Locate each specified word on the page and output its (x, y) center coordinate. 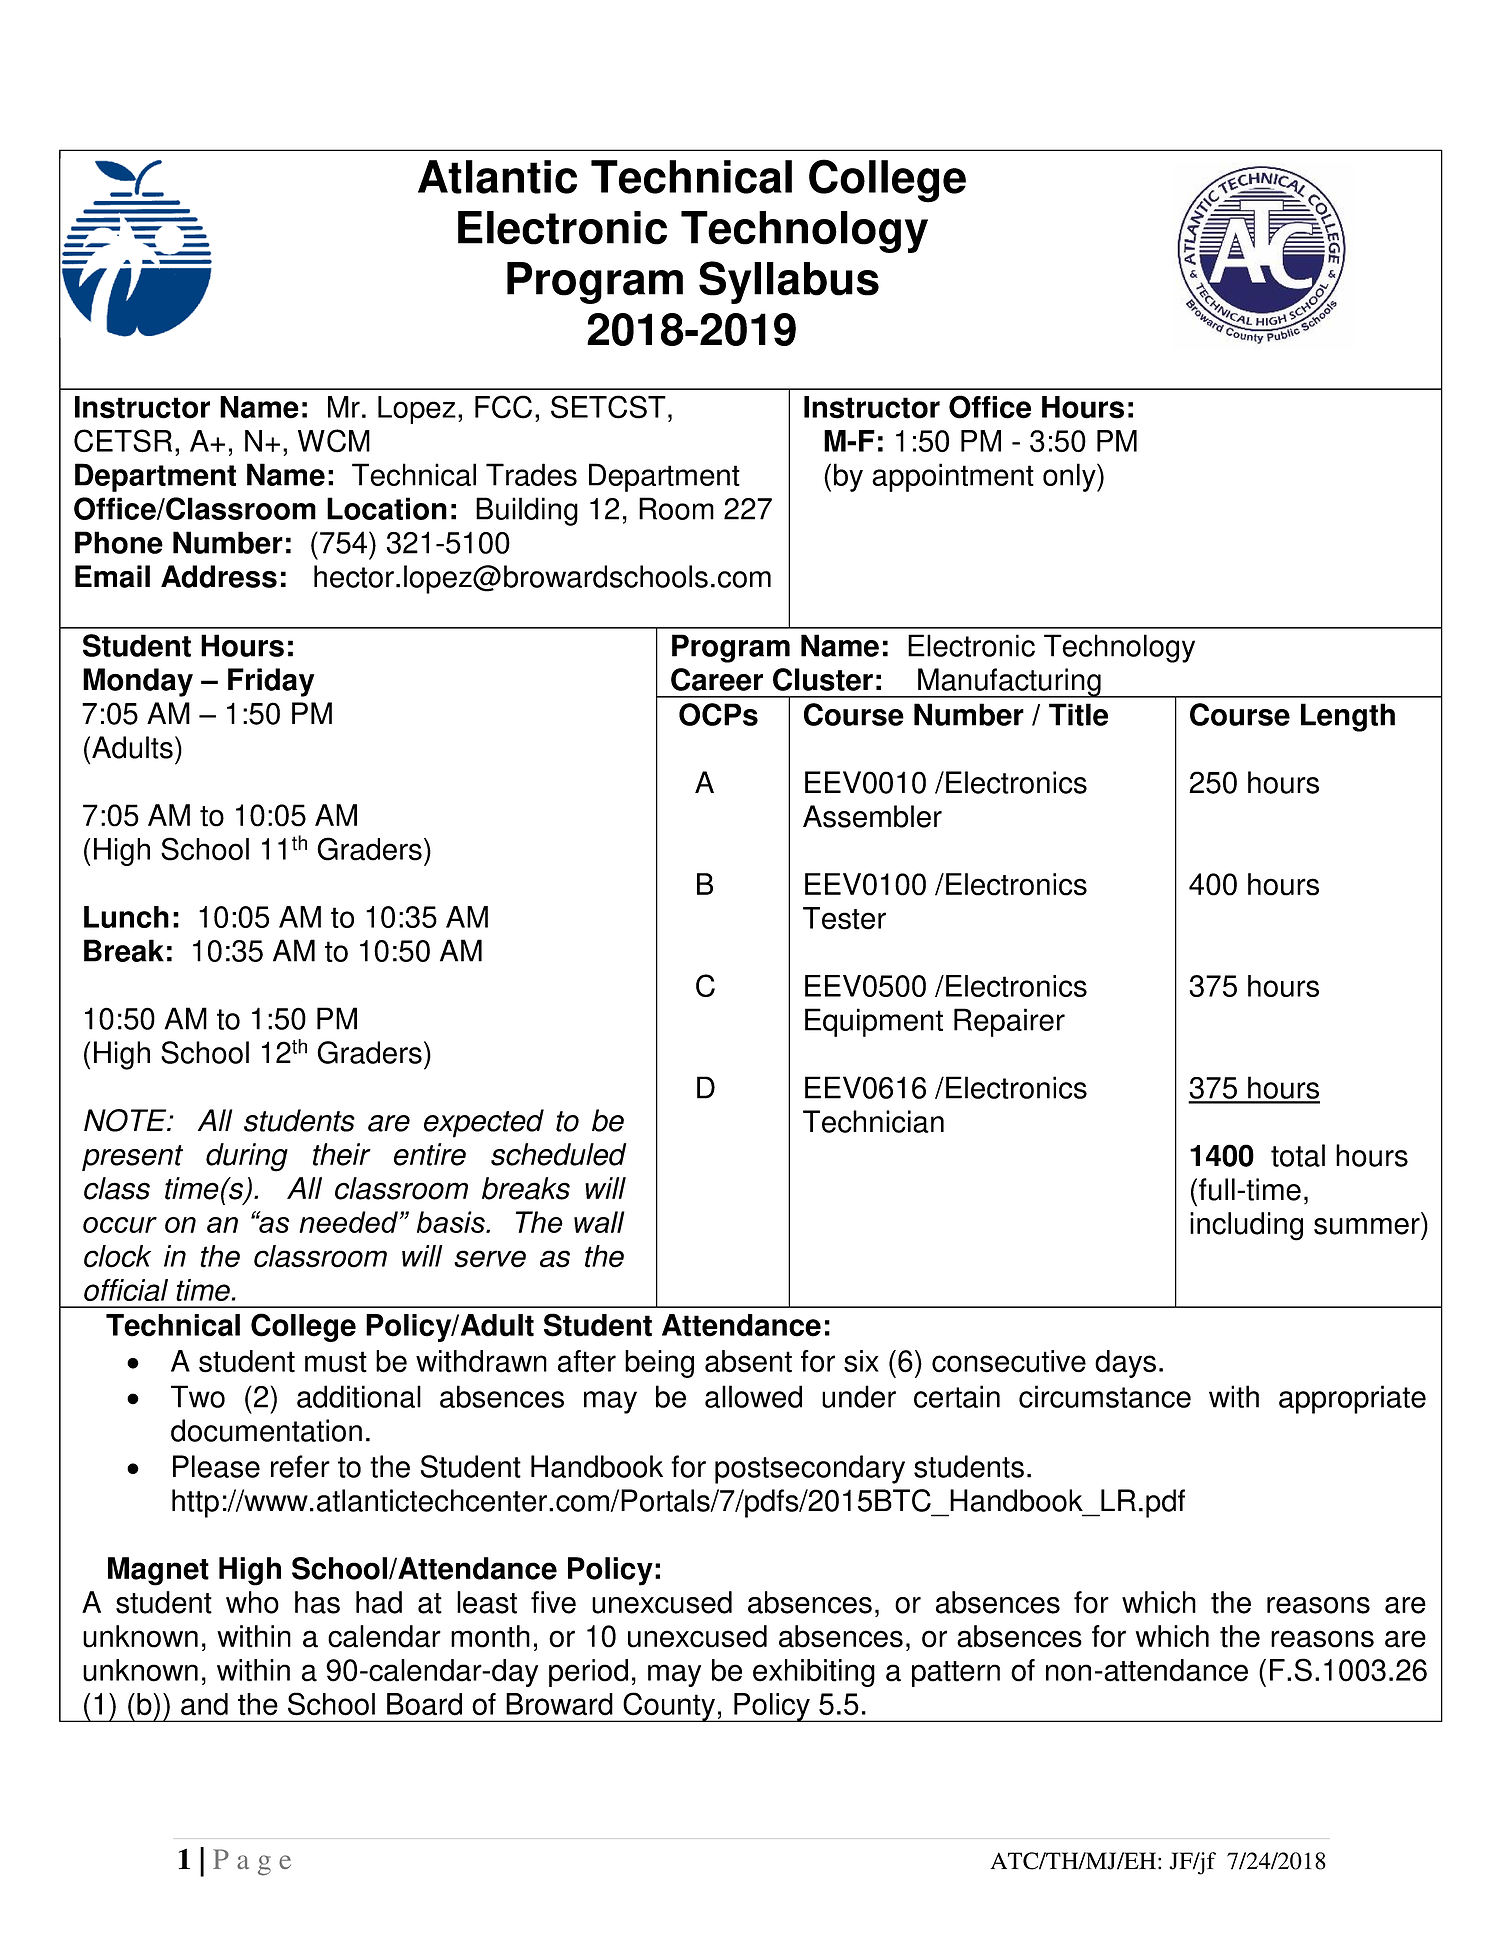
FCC (503, 407)
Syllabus (789, 282)
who (252, 1602)
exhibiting (814, 1673)
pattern (956, 1674)
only (1070, 477)
